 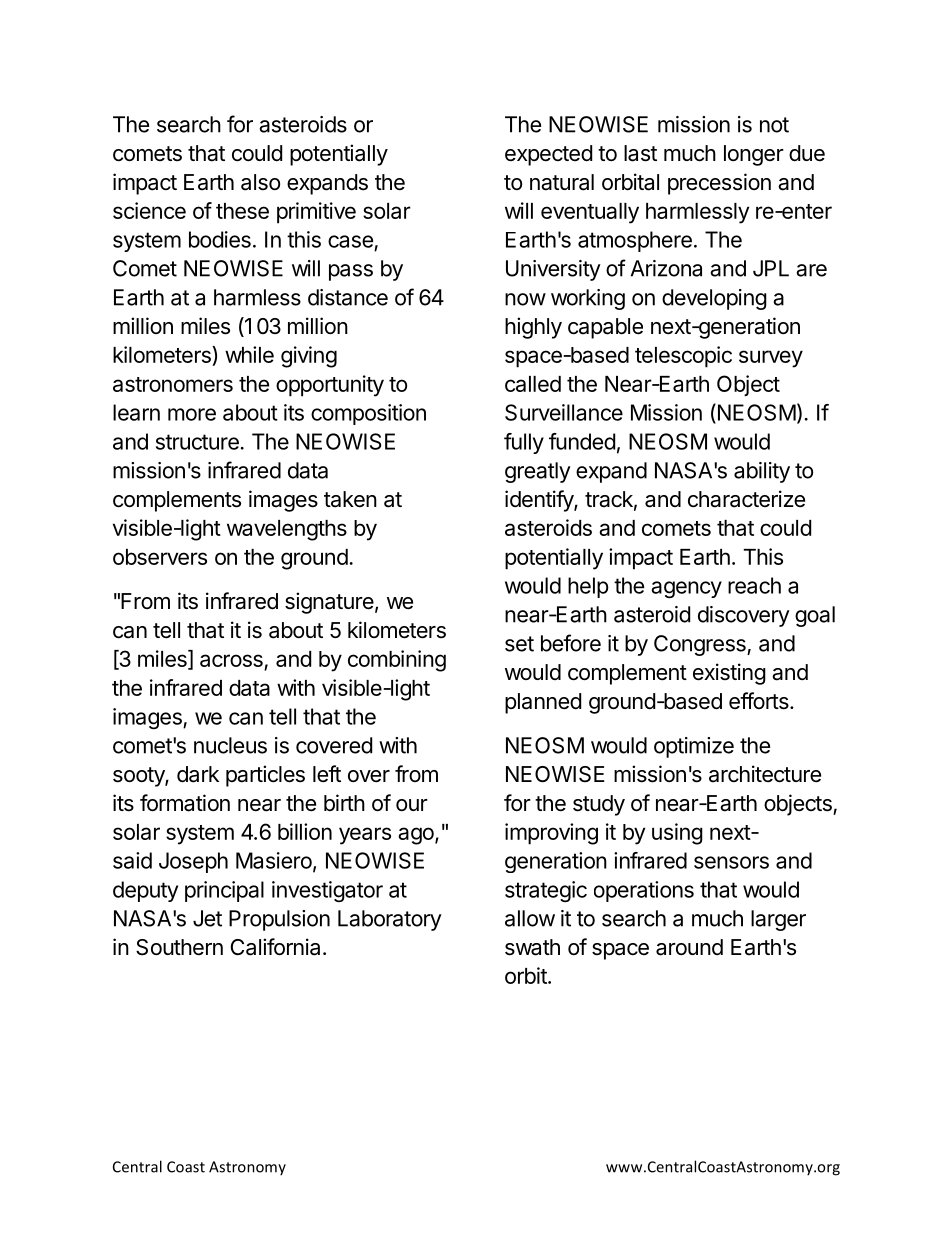 I want to click on observers, so click(x=160, y=557).
